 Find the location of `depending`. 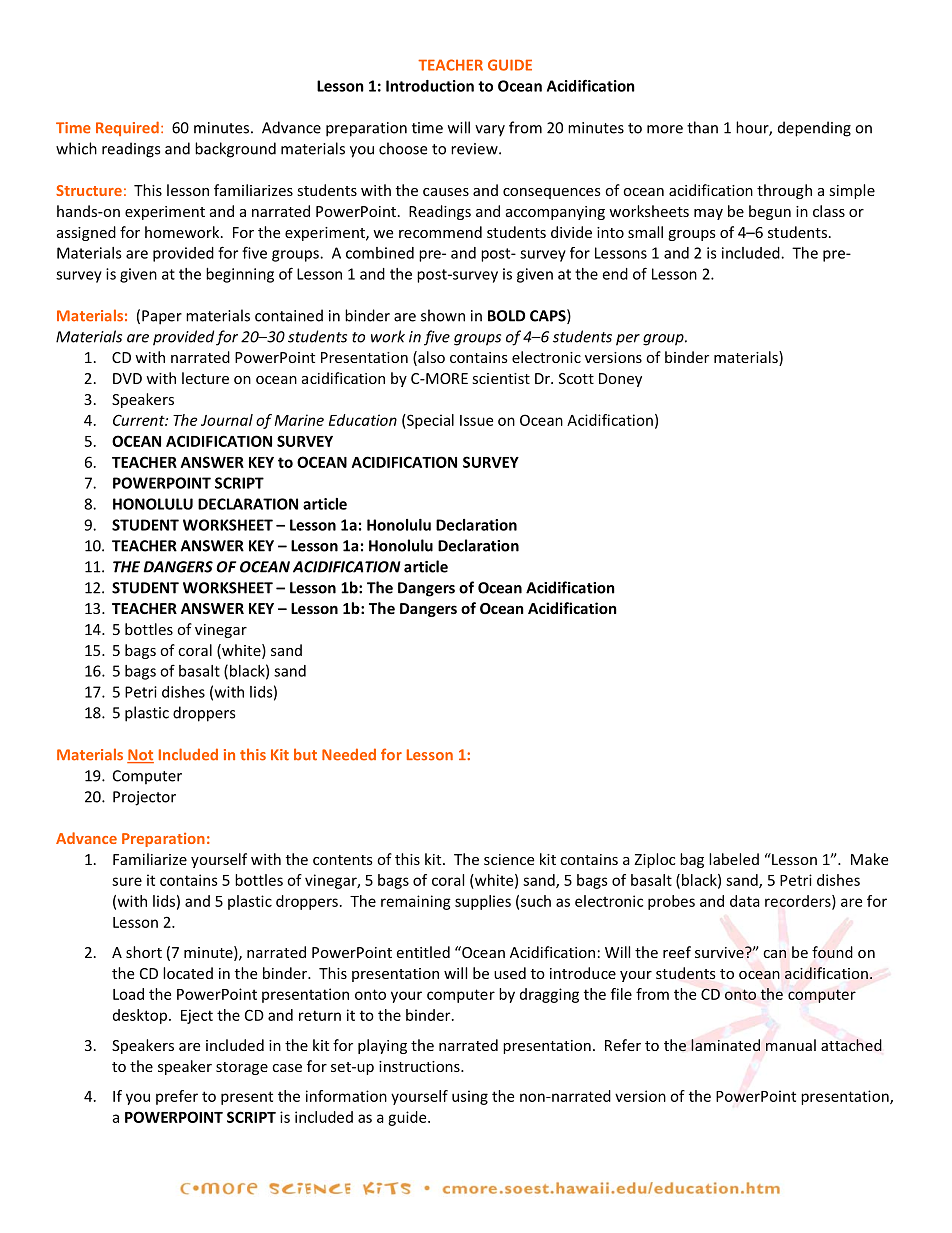

depending is located at coordinates (814, 129).
